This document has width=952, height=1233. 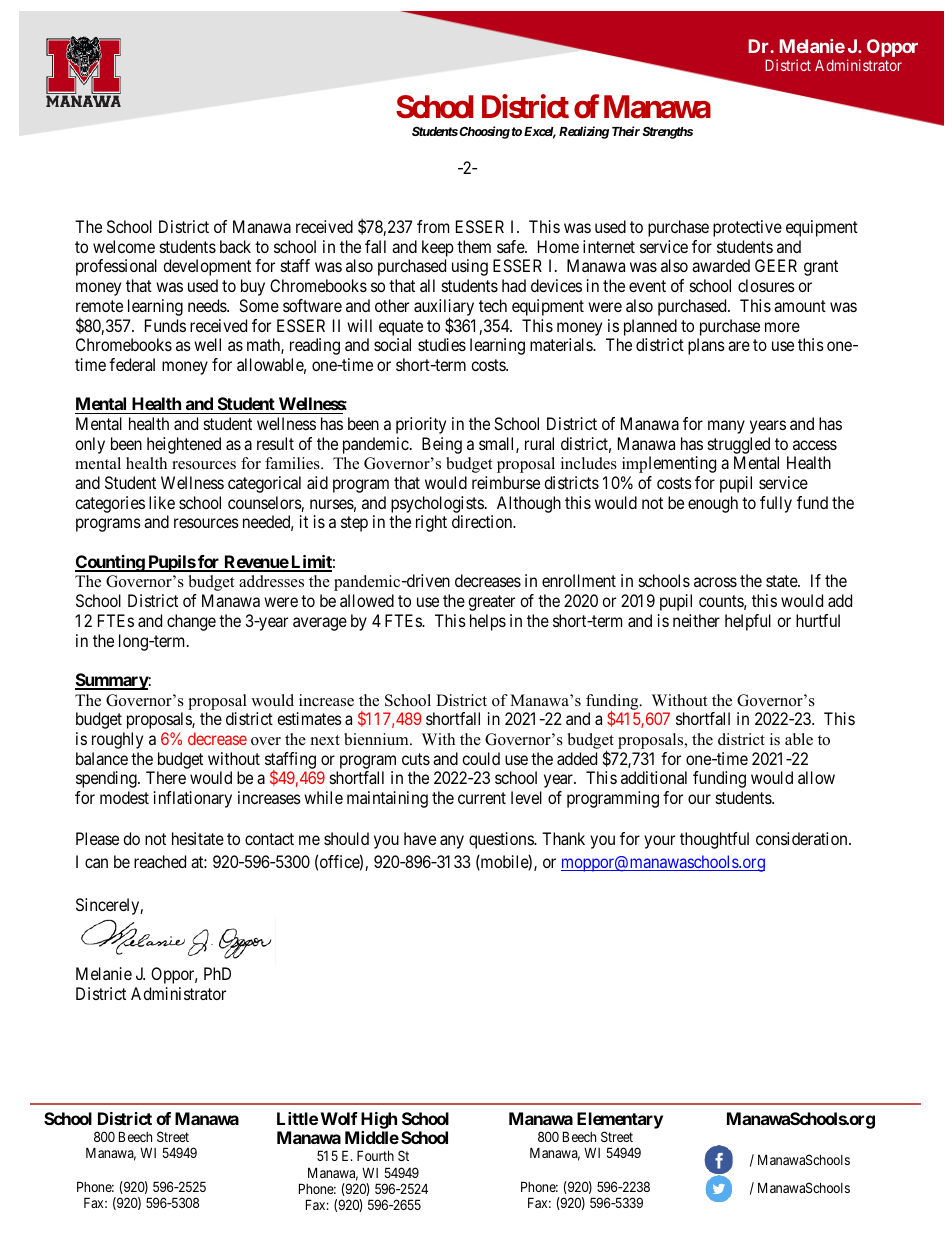 I want to click on helpful, so click(x=748, y=622).
